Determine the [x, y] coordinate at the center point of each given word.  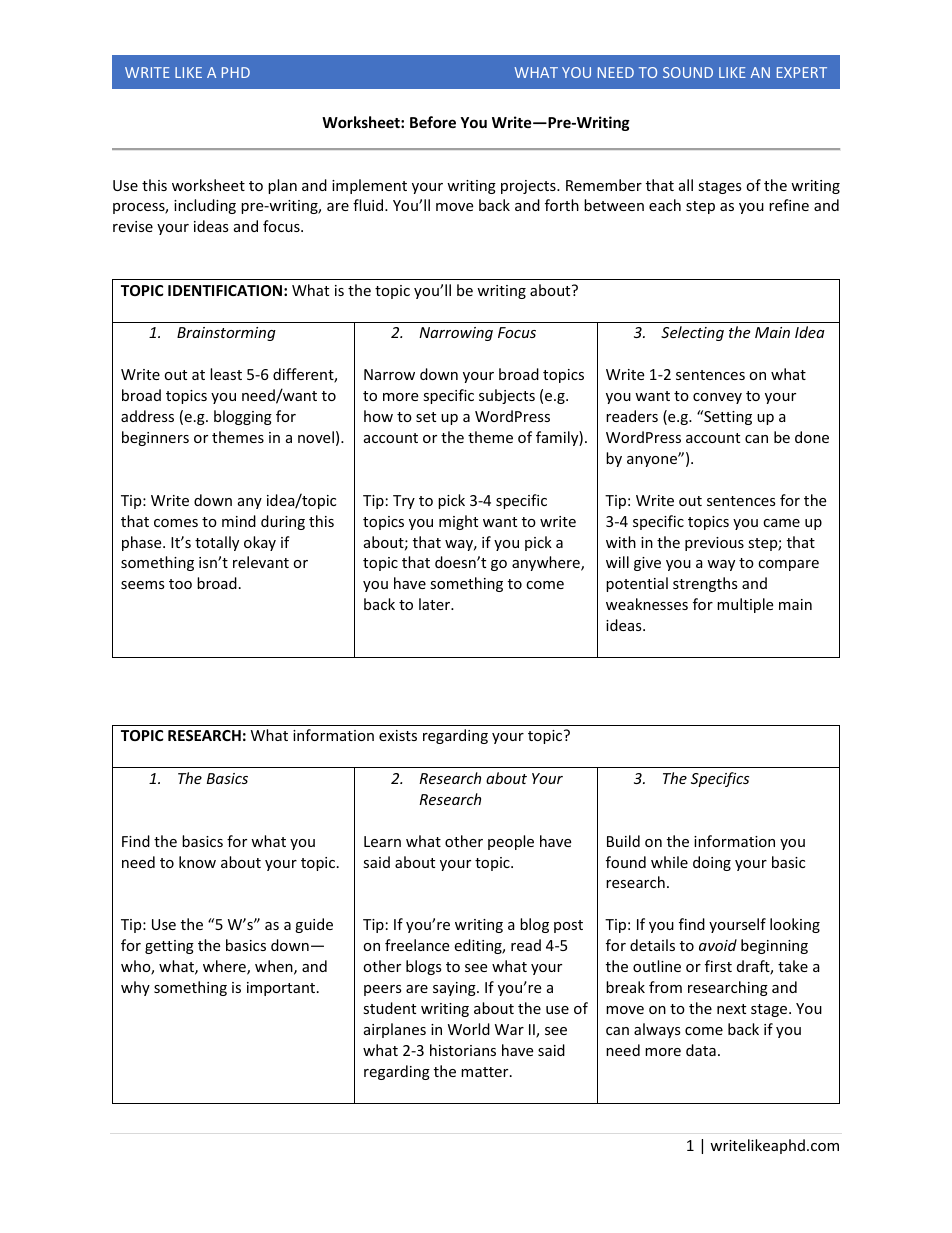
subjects [507, 396]
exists [398, 735]
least [226, 374]
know [197, 862]
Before [433, 122]
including [205, 206]
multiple [745, 605]
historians [463, 1050]
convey [717, 398]
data [701, 1050]
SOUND [688, 72]
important [282, 989]
